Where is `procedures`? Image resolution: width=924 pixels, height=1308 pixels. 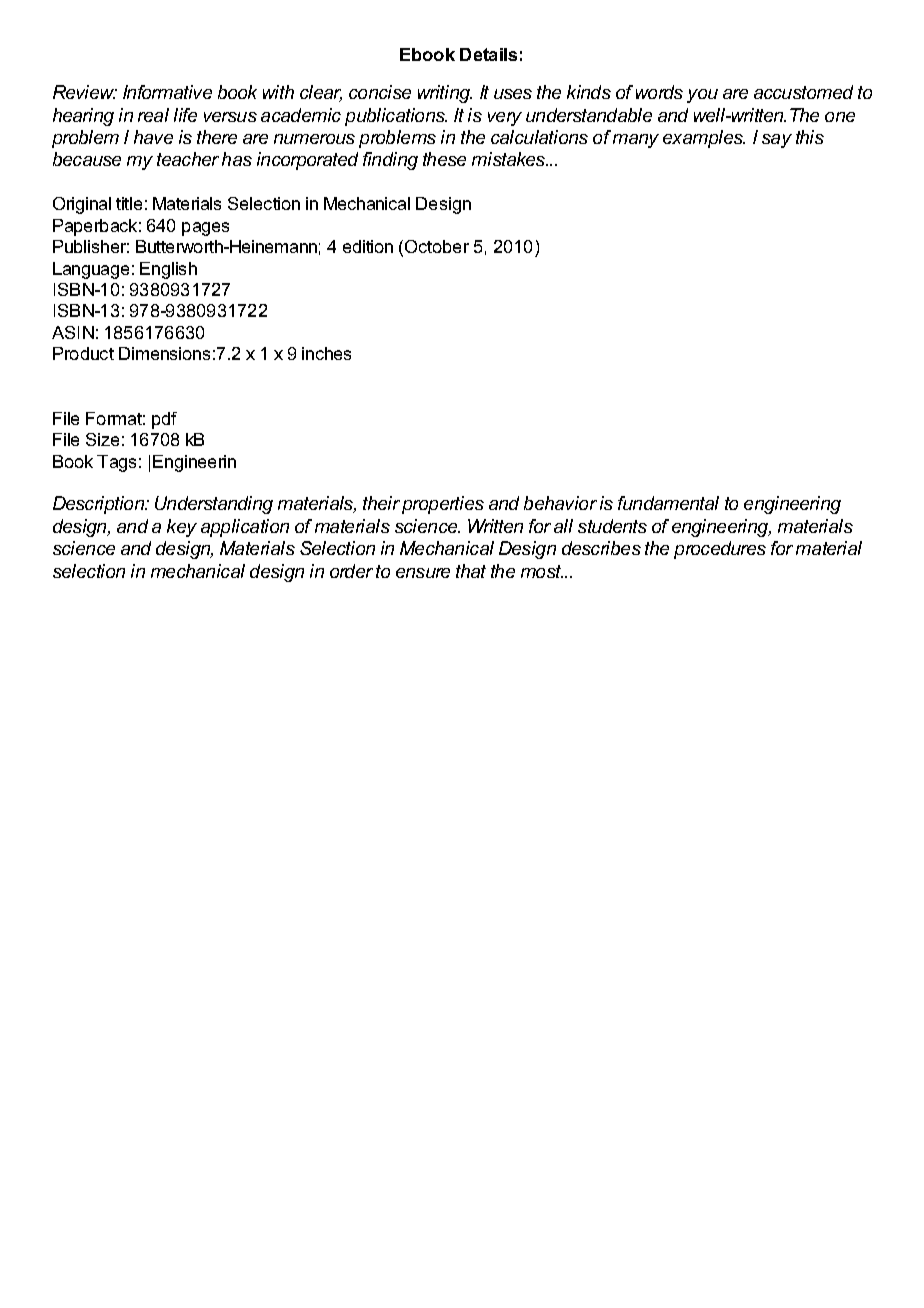
procedures is located at coordinates (720, 550).
